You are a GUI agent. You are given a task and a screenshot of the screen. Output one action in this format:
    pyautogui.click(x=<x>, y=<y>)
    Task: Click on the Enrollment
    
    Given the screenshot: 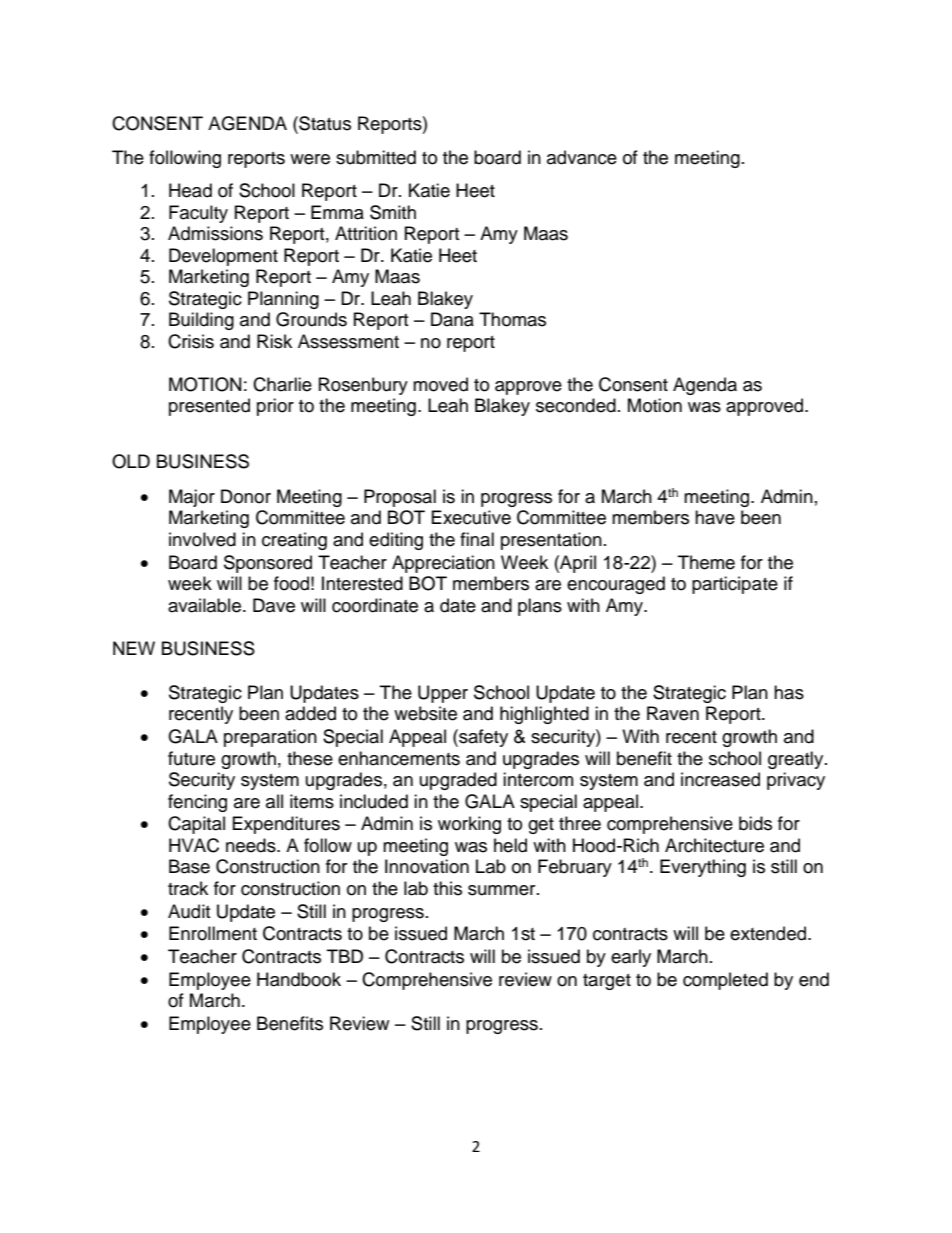 What is the action you would take?
    pyautogui.click(x=213, y=933)
